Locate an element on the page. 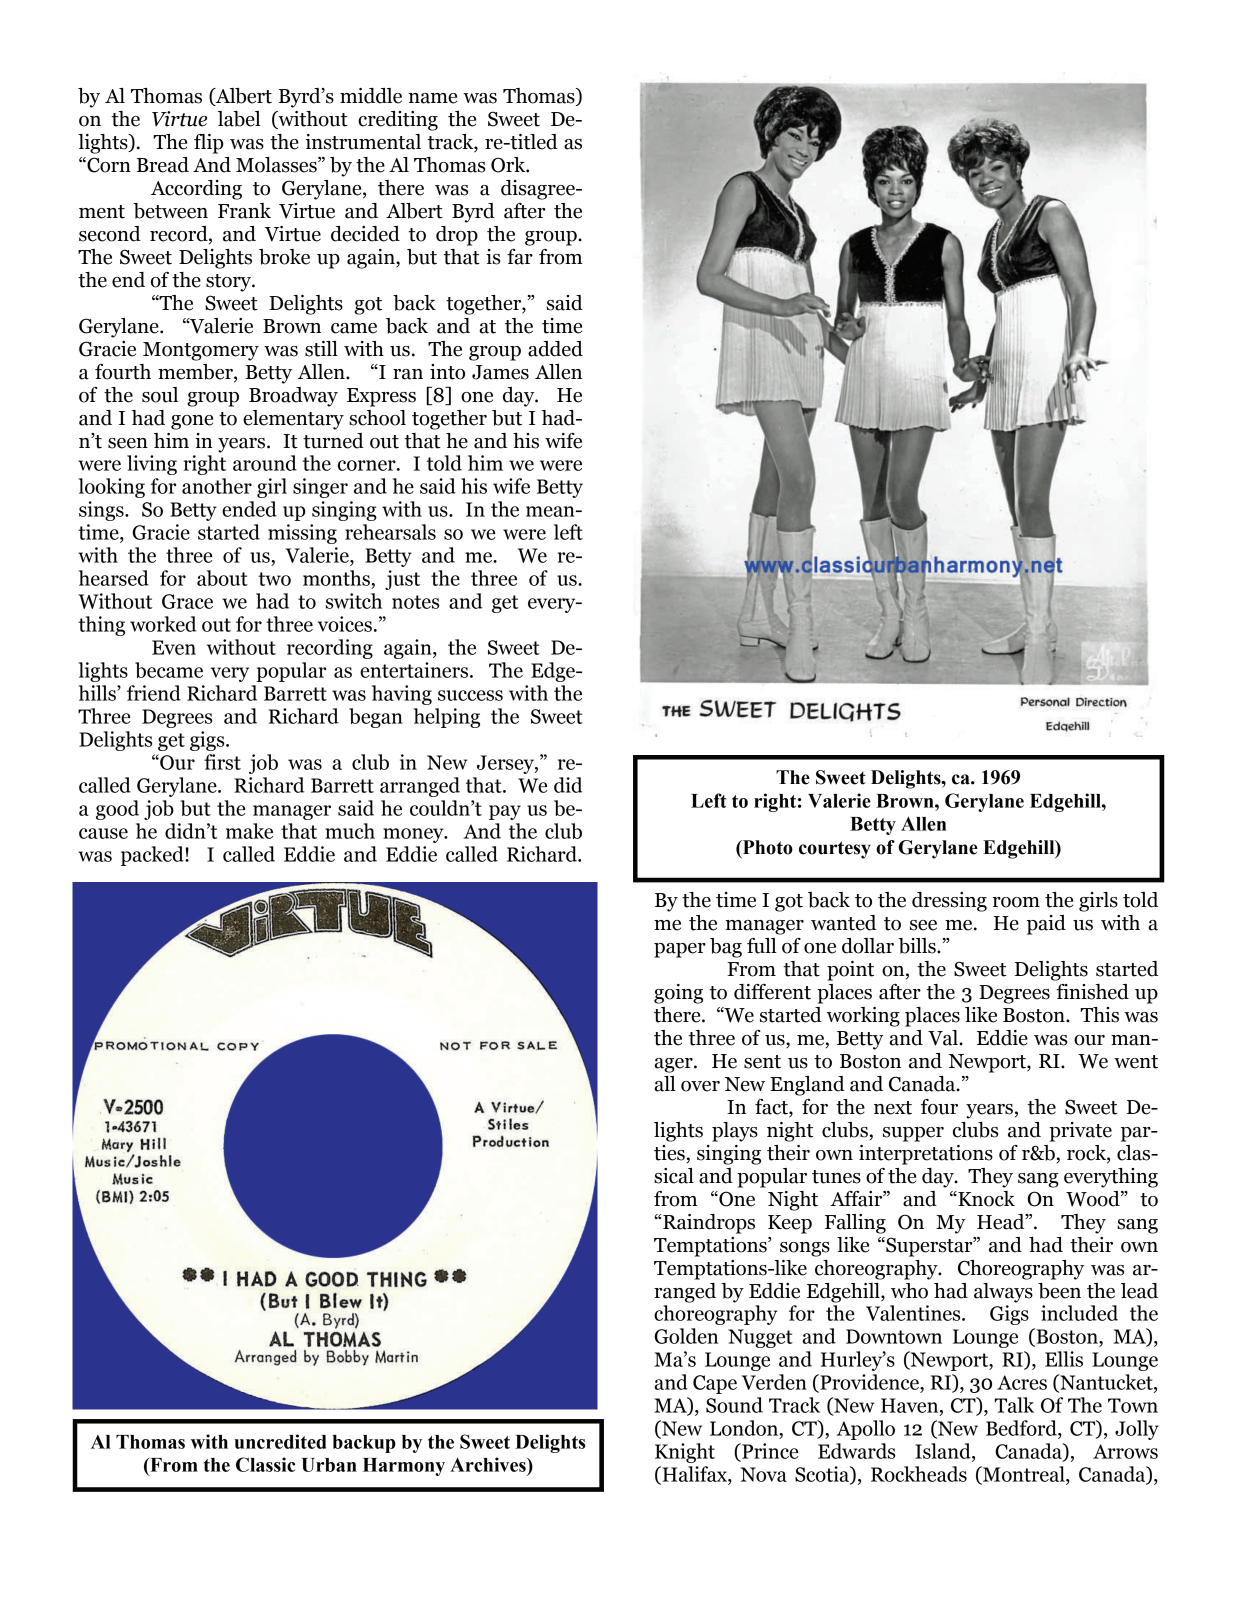 This image has width=1237, height=1601. Halifax is located at coordinates (694, 1475).
